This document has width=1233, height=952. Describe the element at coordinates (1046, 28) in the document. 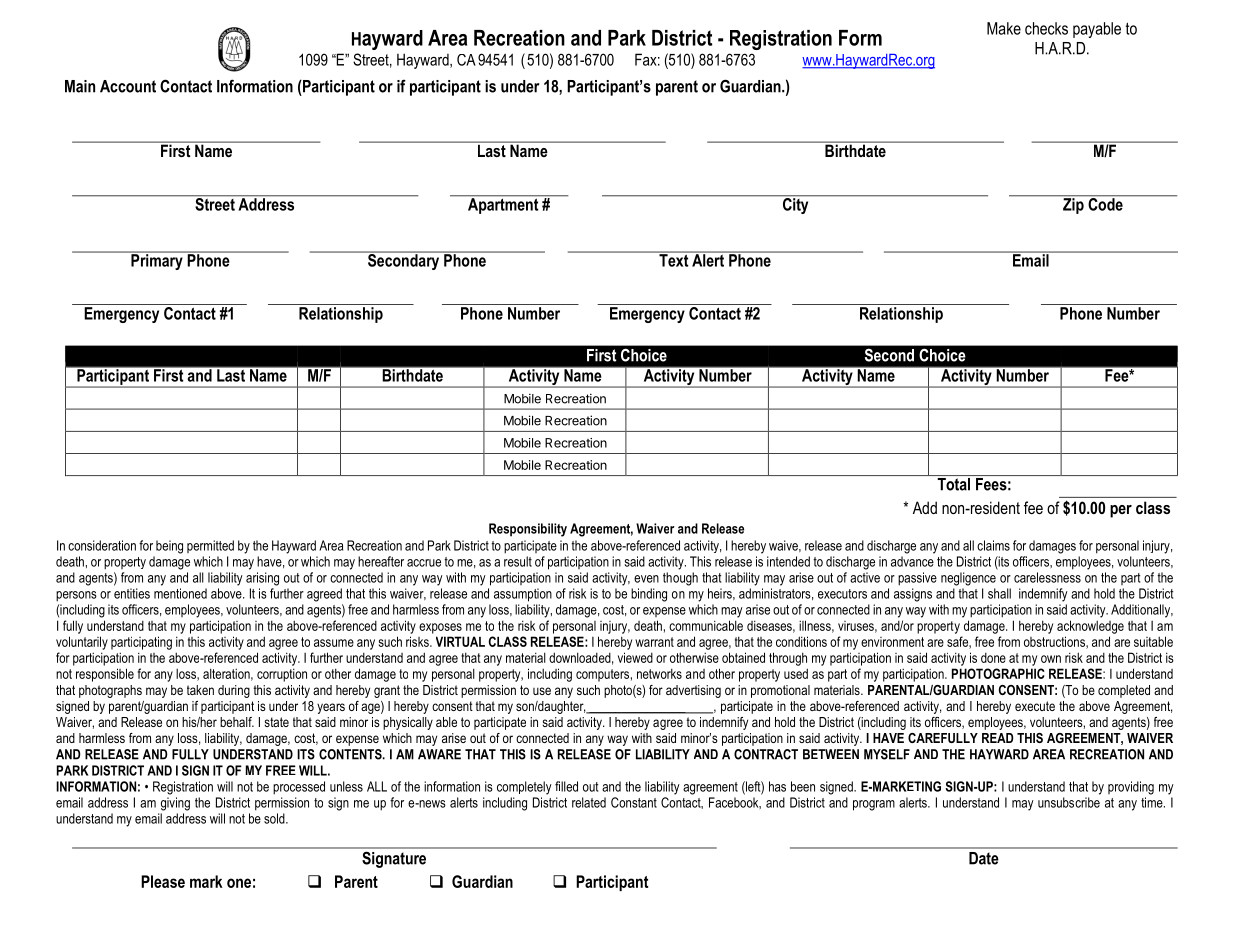

I see `checks` at that location.
